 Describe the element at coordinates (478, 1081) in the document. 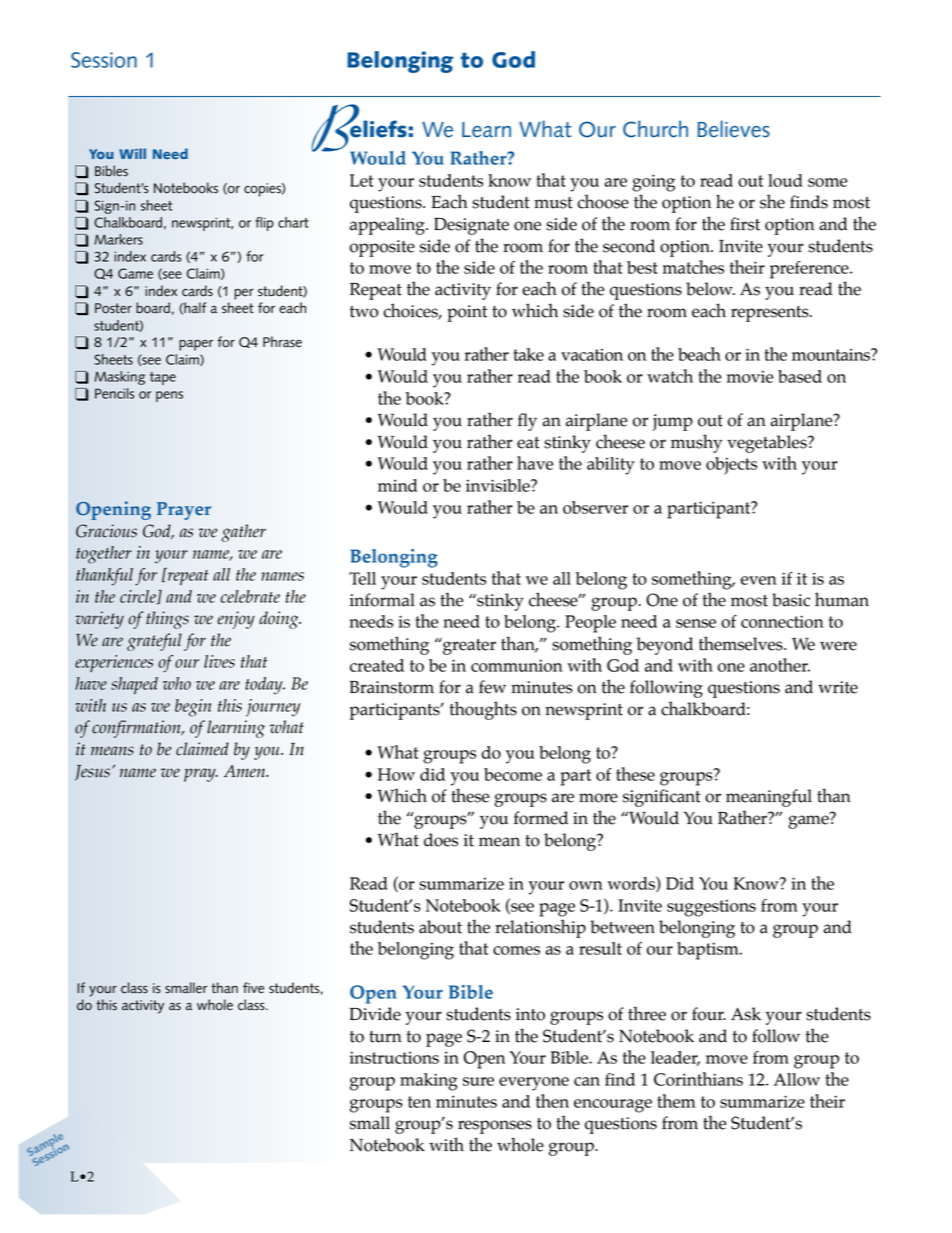

I see `sure` at that location.
